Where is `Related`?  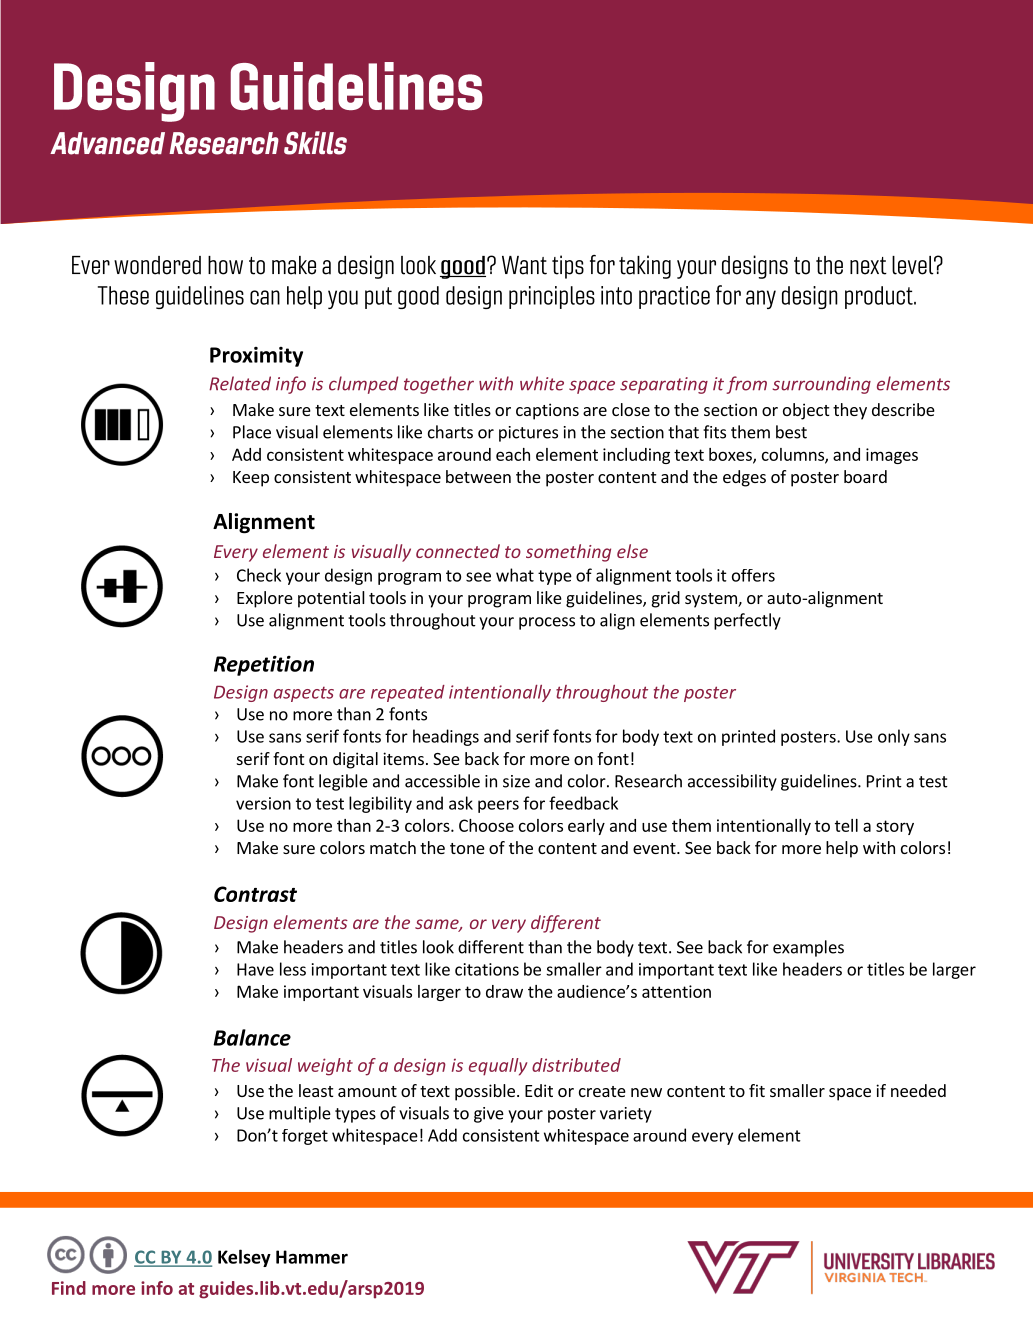 Related is located at coordinates (240, 383).
